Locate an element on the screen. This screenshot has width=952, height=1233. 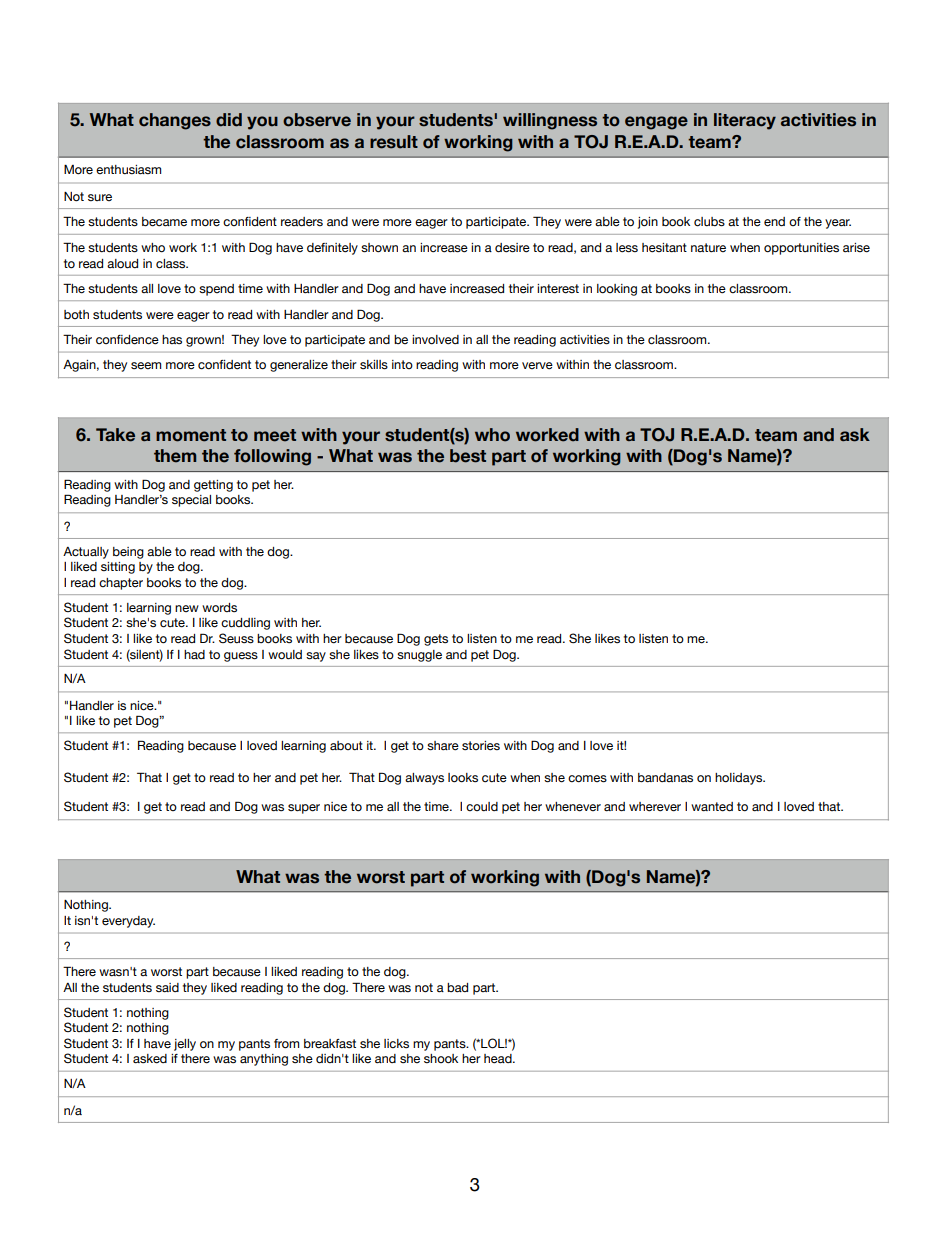
wanted is located at coordinates (712, 807).
